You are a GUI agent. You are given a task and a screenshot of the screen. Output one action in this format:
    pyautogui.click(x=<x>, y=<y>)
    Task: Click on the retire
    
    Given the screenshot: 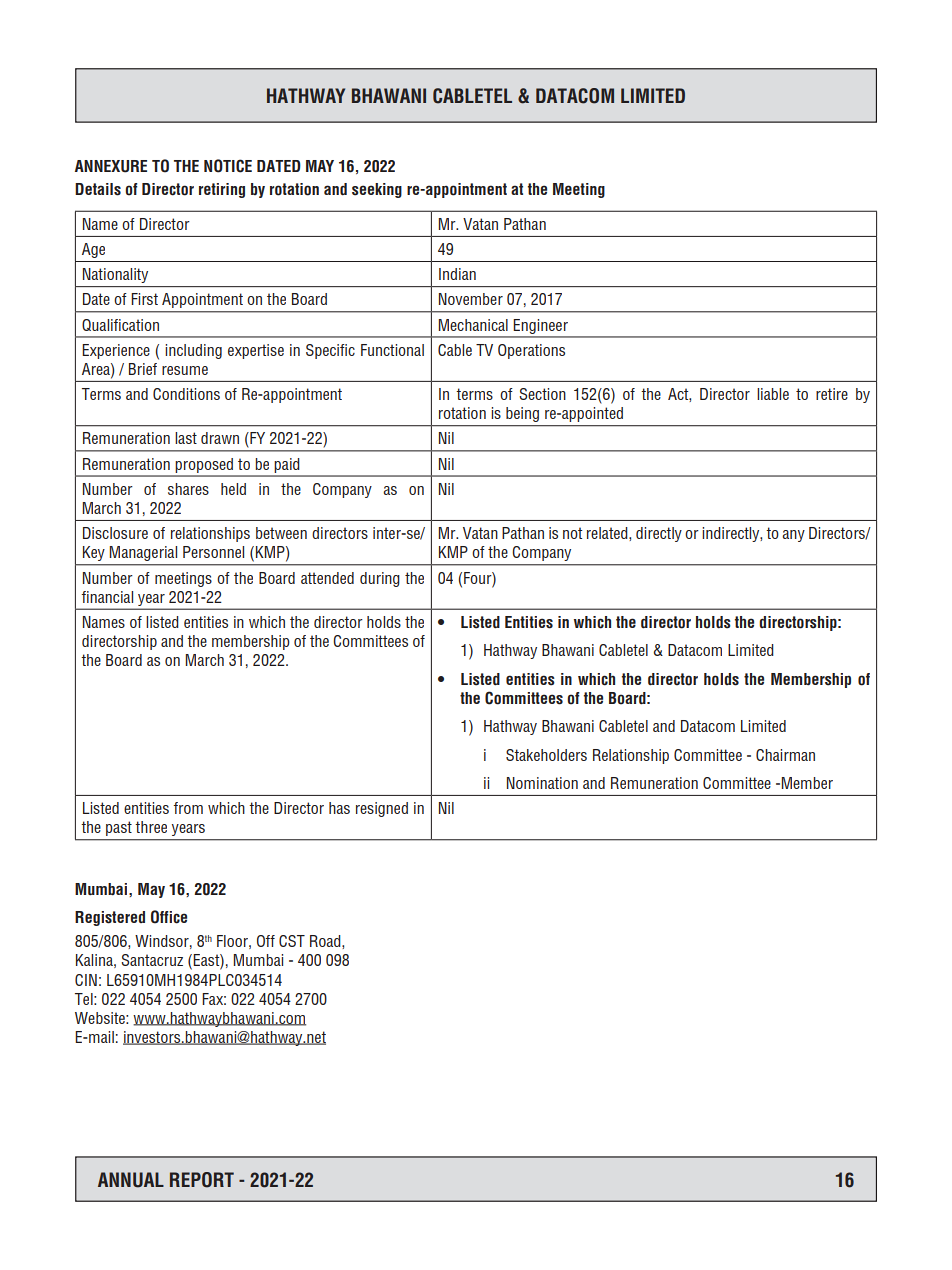 What is the action you would take?
    pyautogui.click(x=832, y=394)
